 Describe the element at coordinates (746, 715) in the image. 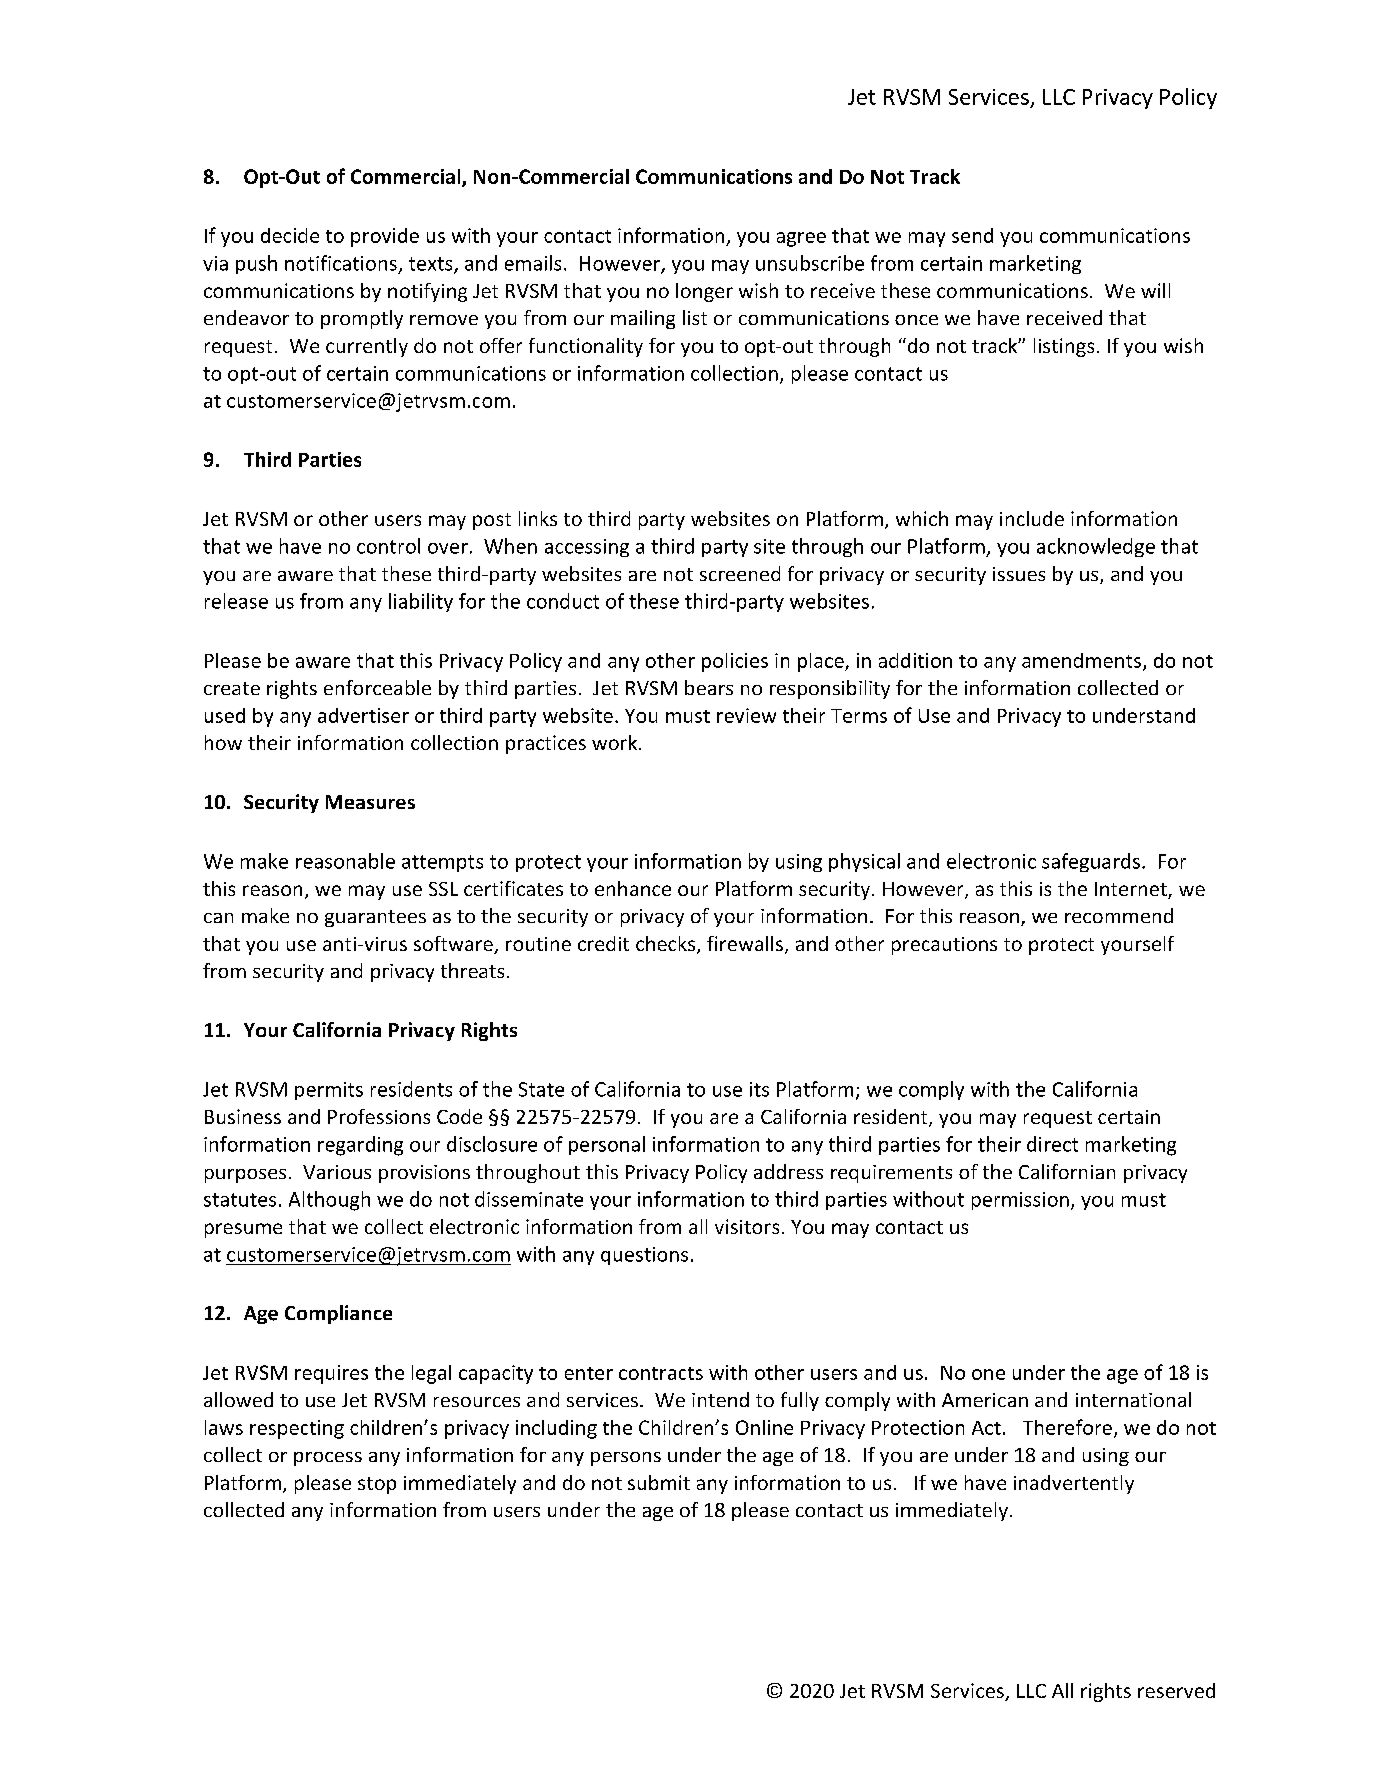

I see `review` at that location.
